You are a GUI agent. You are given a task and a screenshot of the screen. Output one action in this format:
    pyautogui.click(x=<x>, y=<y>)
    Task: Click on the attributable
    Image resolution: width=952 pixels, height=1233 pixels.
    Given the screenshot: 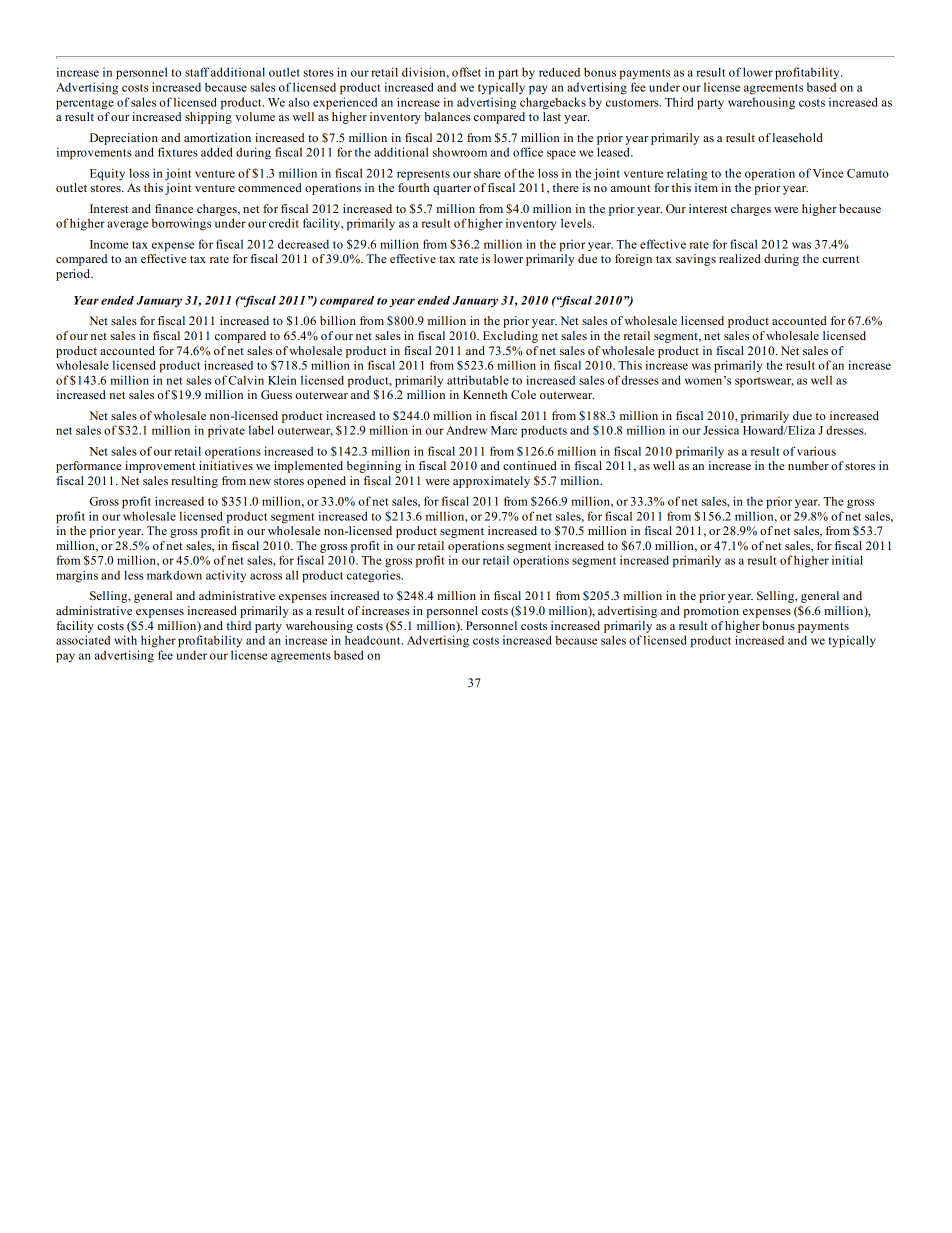 What is the action you would take?
    pyautogui.click(x=478, y=380)
